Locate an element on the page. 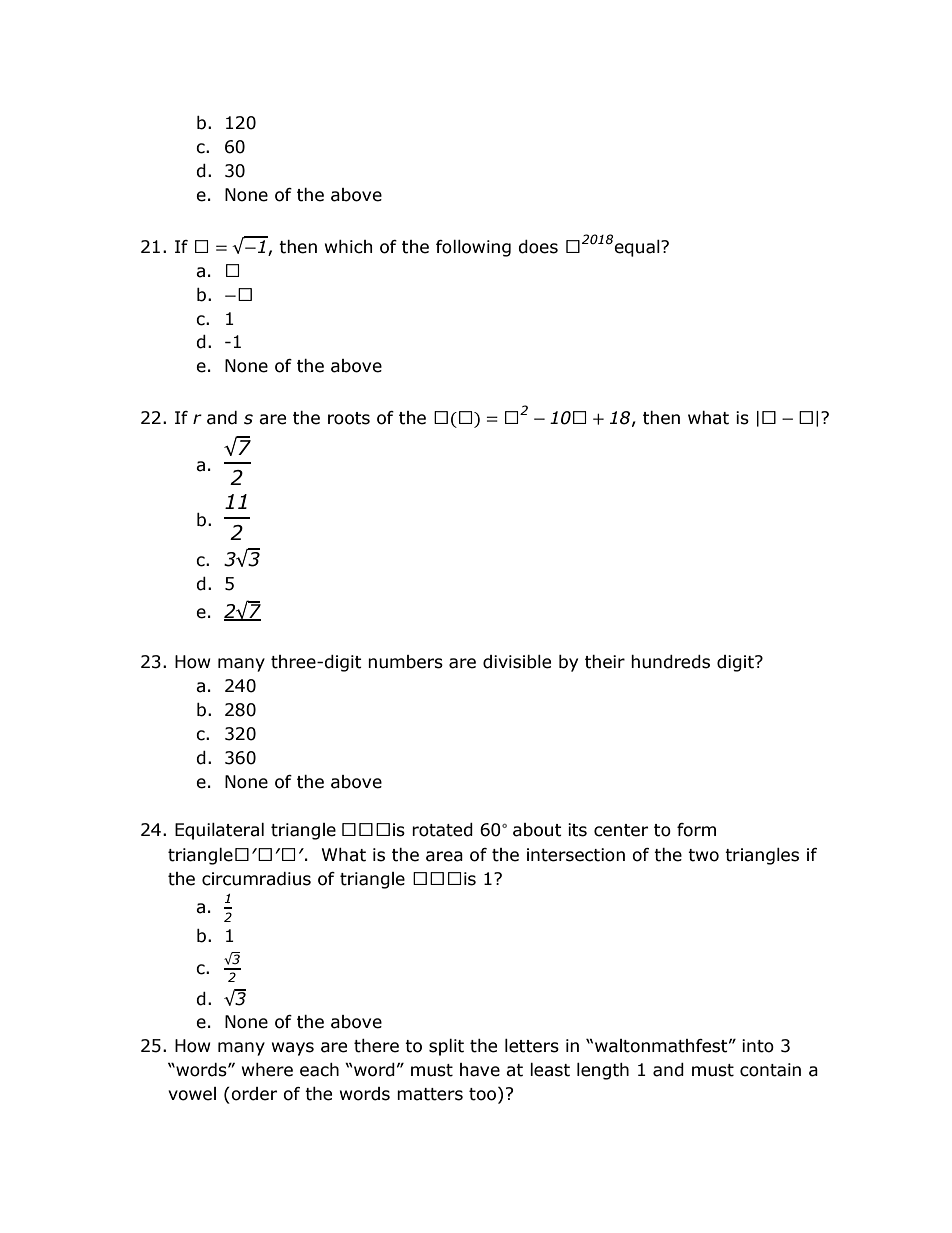 The width and height of the document is (952, 1233). does is located at coordinates (538, 247).
